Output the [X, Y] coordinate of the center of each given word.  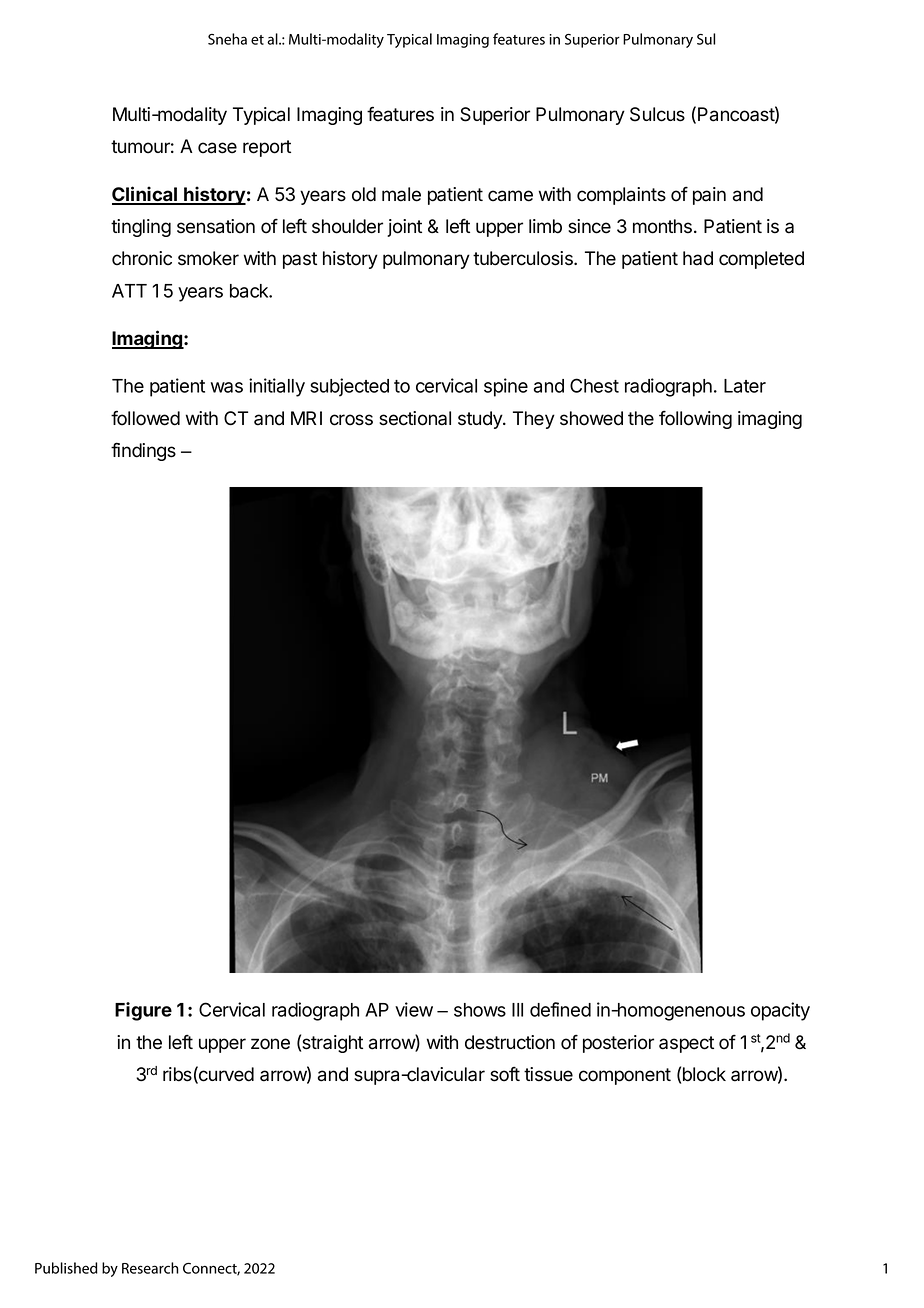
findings [143, 451]
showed [591, 418]
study [481, 420]
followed [145, 418]
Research [150, 1268]
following [695, 420]
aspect [686, 1044]
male [401, 194]
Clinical [145, 195]
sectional [415, 418]
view [414, 1009]
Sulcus [657, 114]
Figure [143, 1011]
